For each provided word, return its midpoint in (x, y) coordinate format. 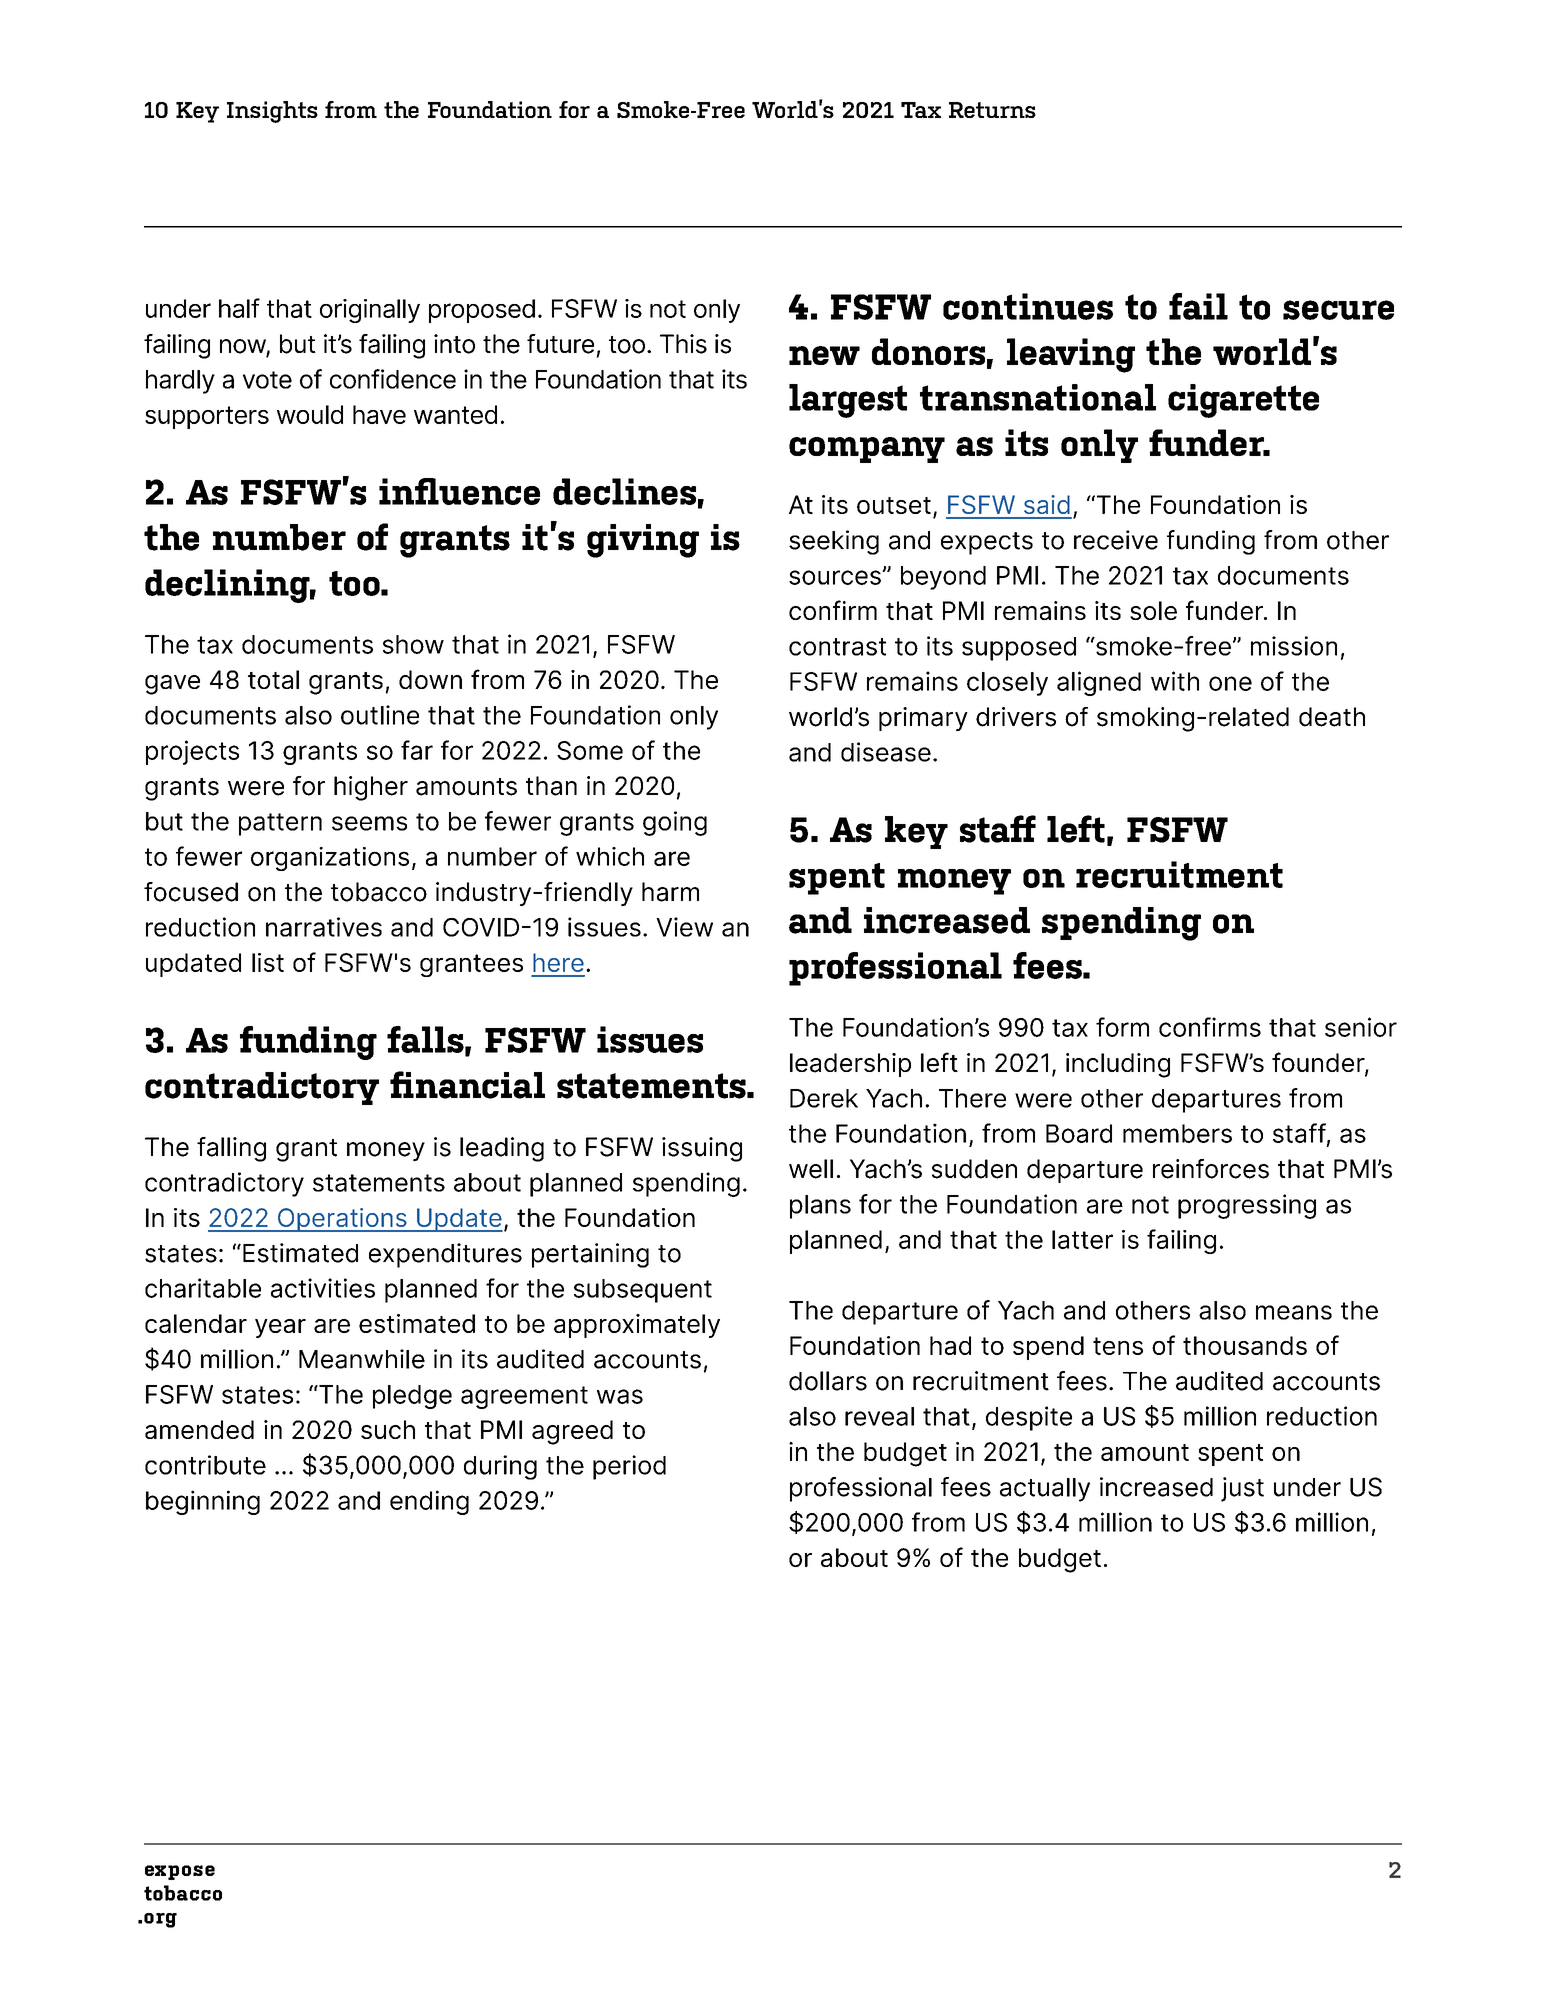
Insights (272, 112)
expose (180, 1872)
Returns (992, 110)
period (629, 1467)
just (1242, 1489)
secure (1338, 310)
